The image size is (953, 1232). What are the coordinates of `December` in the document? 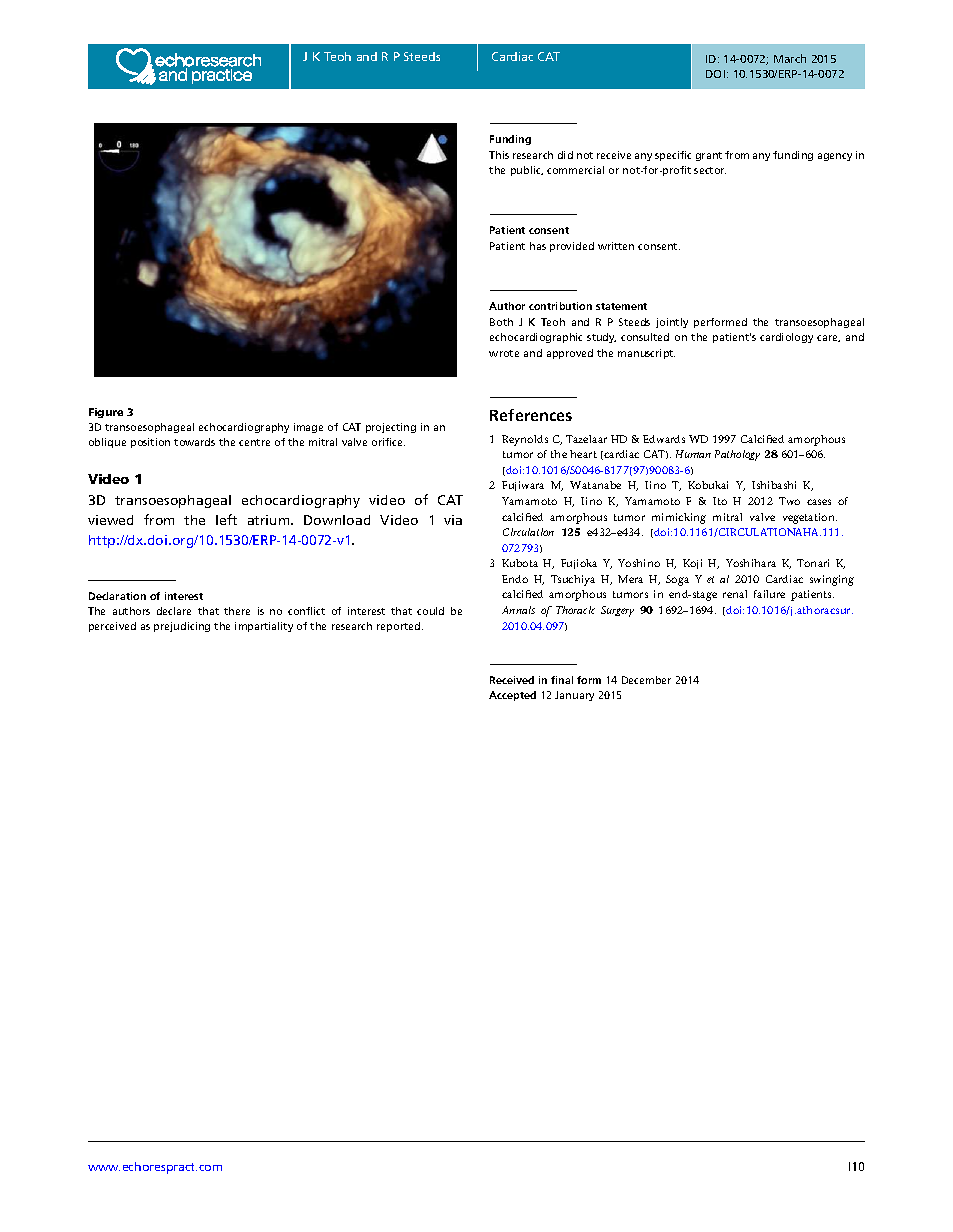 It's located at (646, 680).
